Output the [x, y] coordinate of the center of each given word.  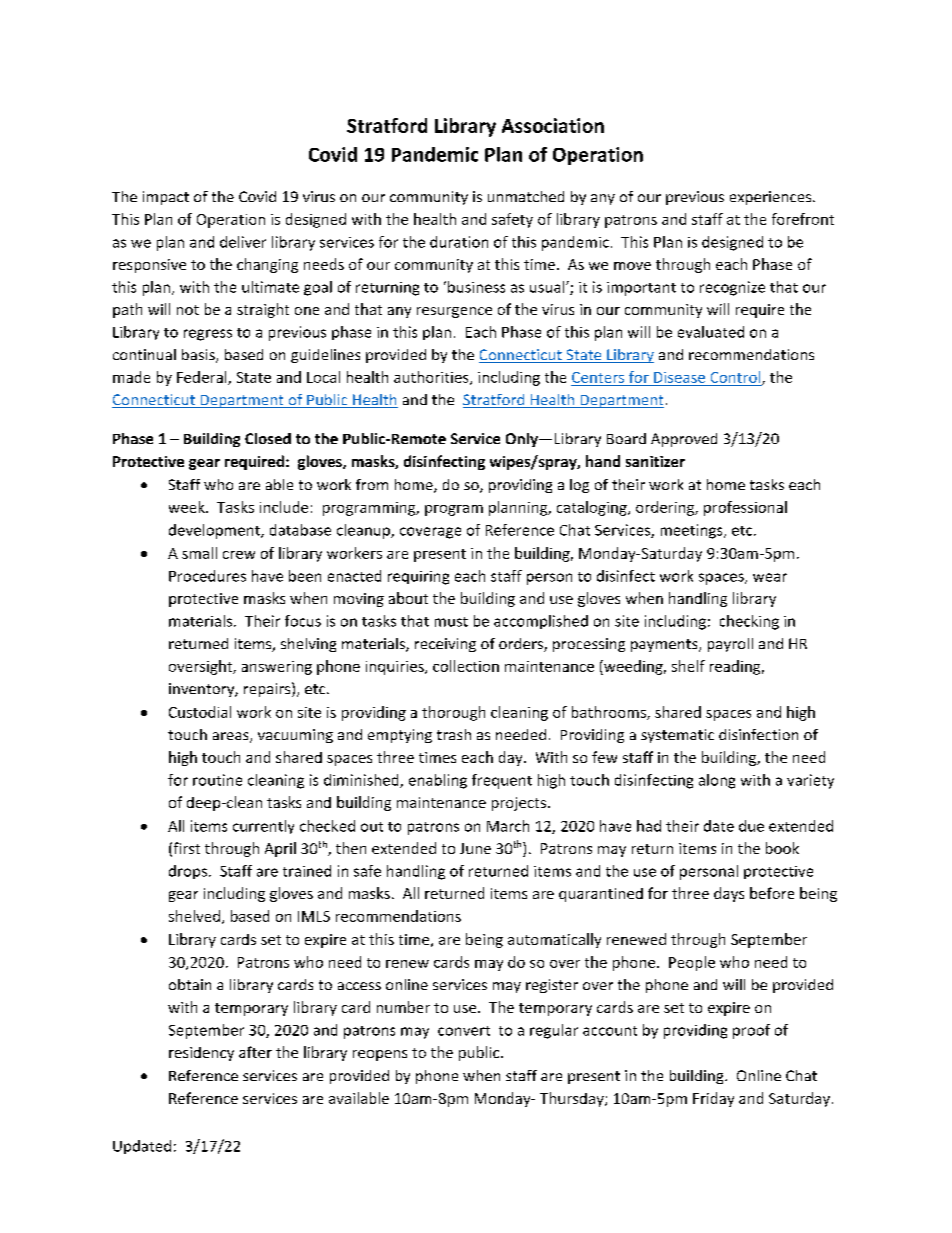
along [717, 781]
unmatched [526, 196]
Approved [684, 440]
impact [166, 198]
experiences [772, 198]
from [372, 484]
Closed [268, 438]
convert [464, 1031]
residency [201, 1054]
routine [217, 780]
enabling [438, 781]
